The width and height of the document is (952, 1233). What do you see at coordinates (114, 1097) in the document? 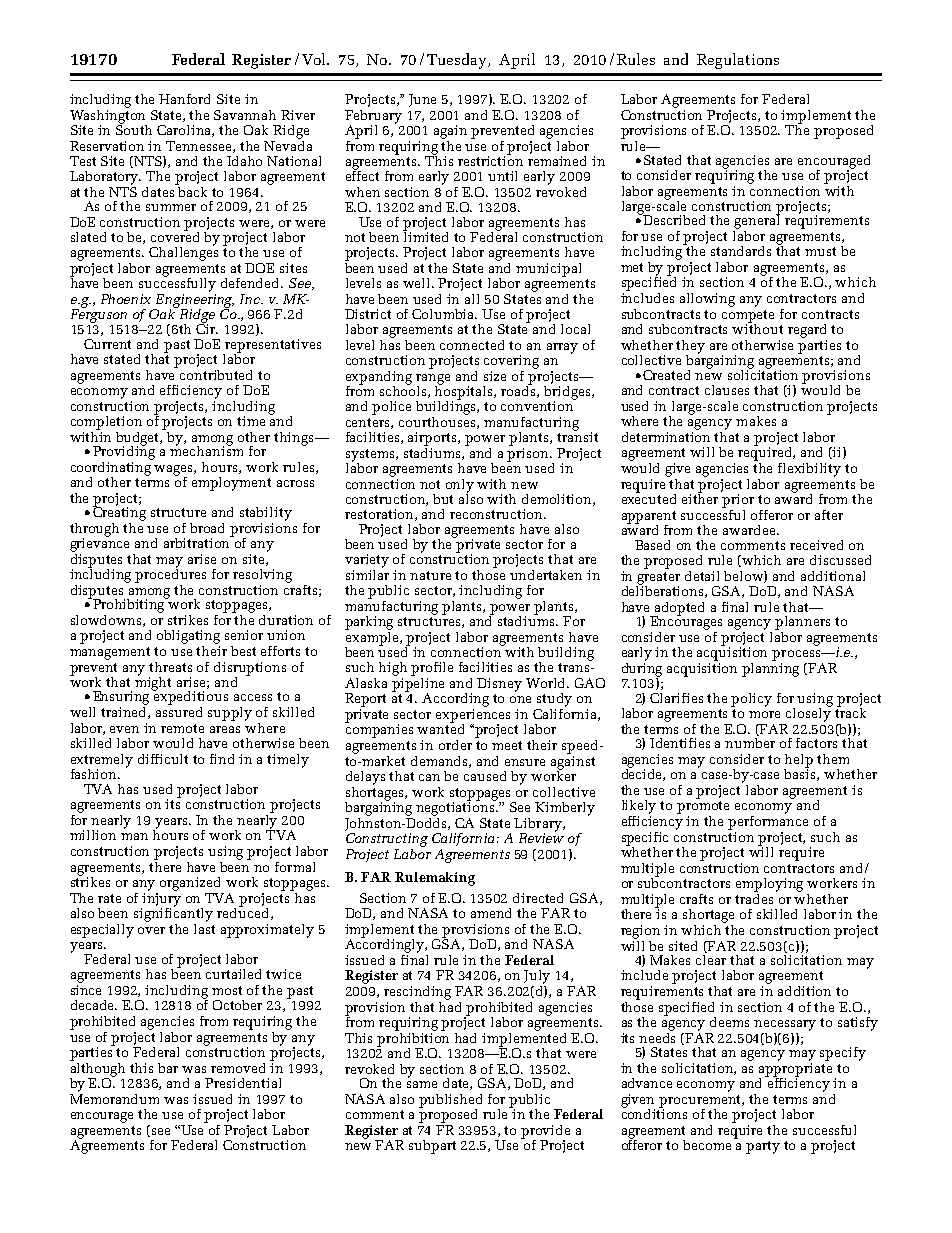
I see `Memorandum` at bounding box center [114, 1097].
